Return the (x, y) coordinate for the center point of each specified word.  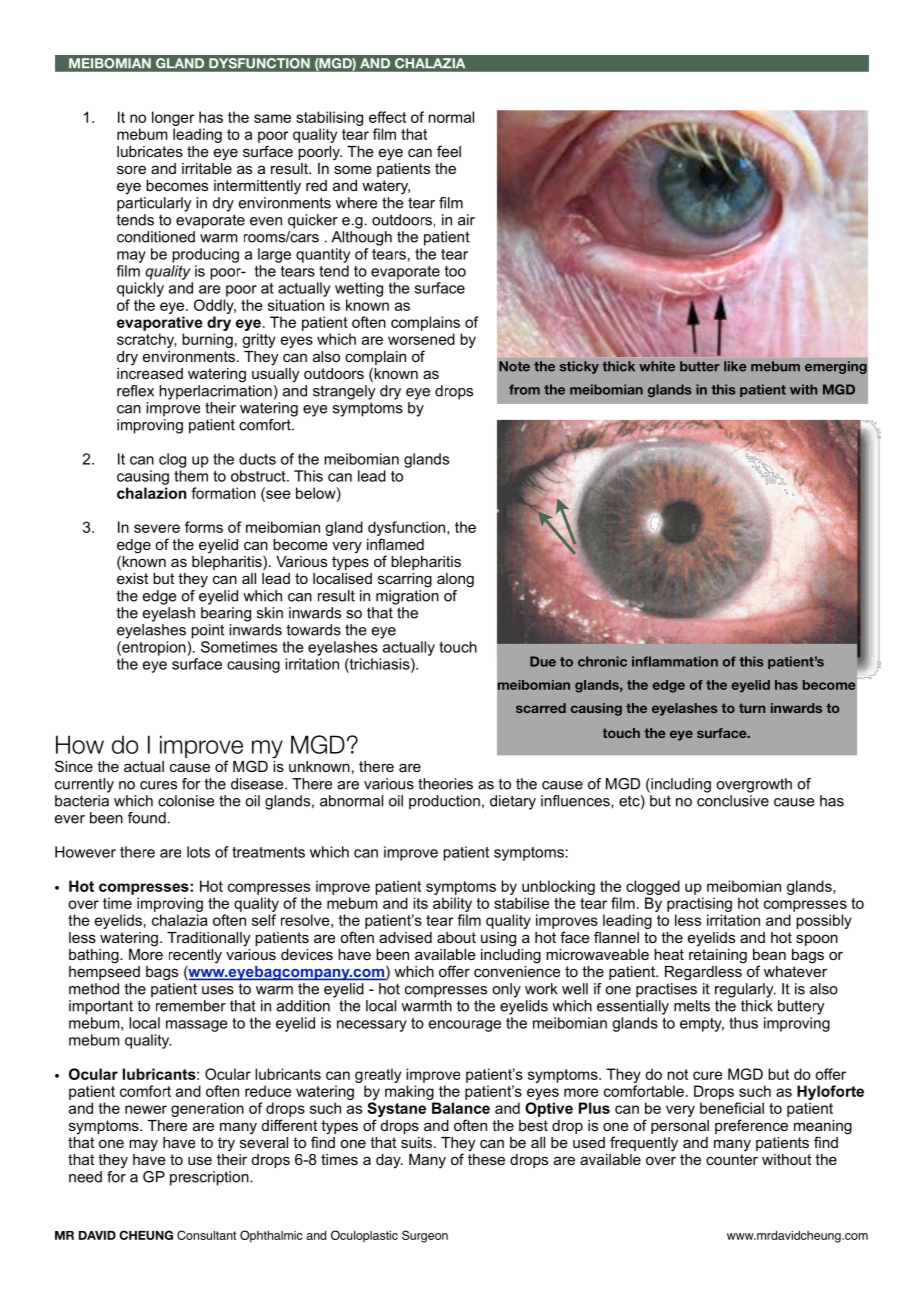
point (207, 631)
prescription (210, 1178)
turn (752, 708)
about (456, 937)
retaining (718, 955)
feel (449, 151)
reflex (135, 391)
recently (195, 957)
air (466, 220)
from (524, 389)
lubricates (150, 151)
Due (543, 661)
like (735, 366)
